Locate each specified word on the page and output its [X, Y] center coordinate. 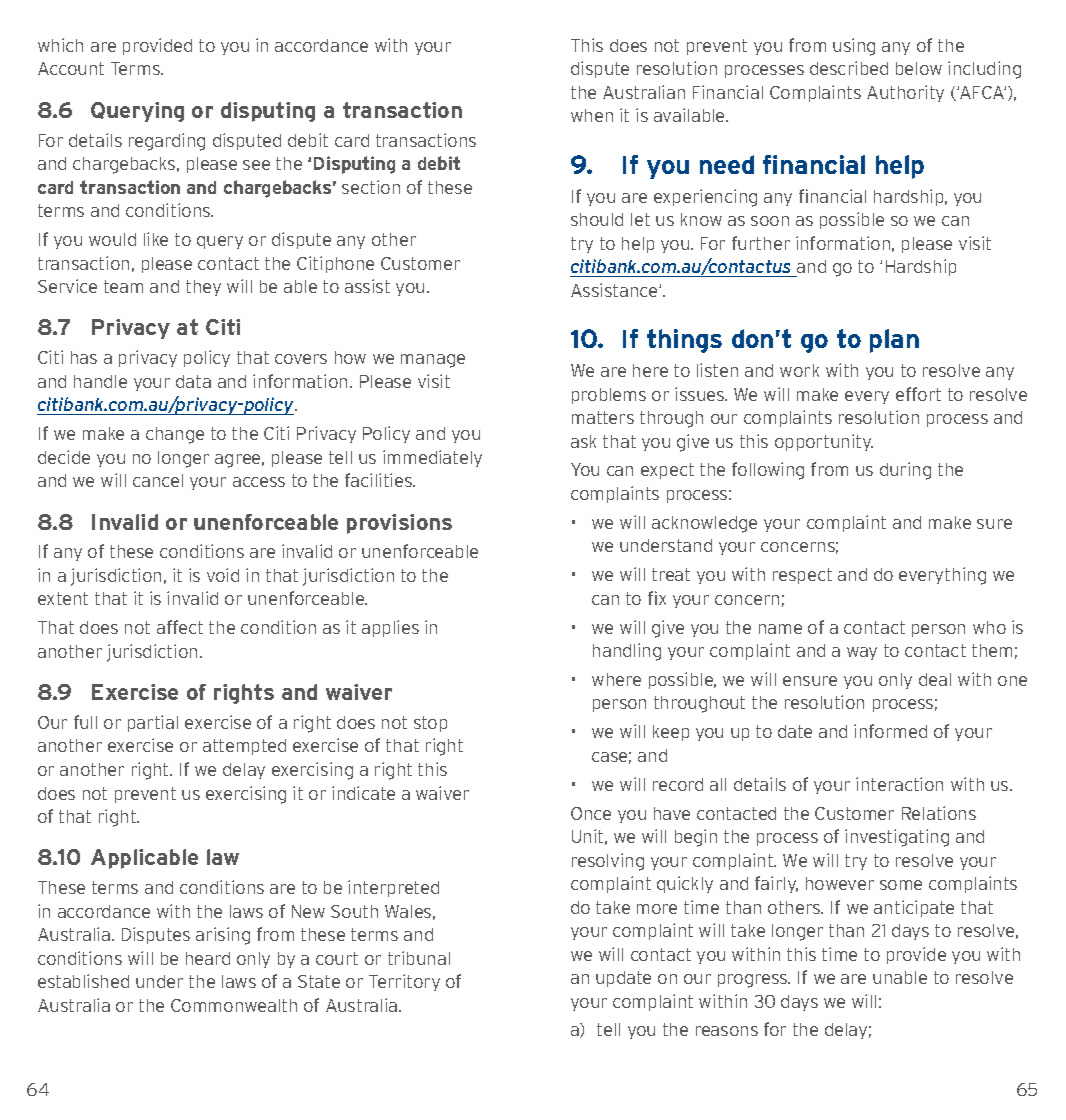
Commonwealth [234, 1005]
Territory [404, 982]
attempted [244, 747]
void [223, 575]
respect [802, 576]
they [203, 288]
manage [433, 361]
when [592, 115]
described [849, 68]
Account [71, 68]
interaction [899, 784]
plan [894, 341]
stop [430, 724]
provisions [399, 524]
